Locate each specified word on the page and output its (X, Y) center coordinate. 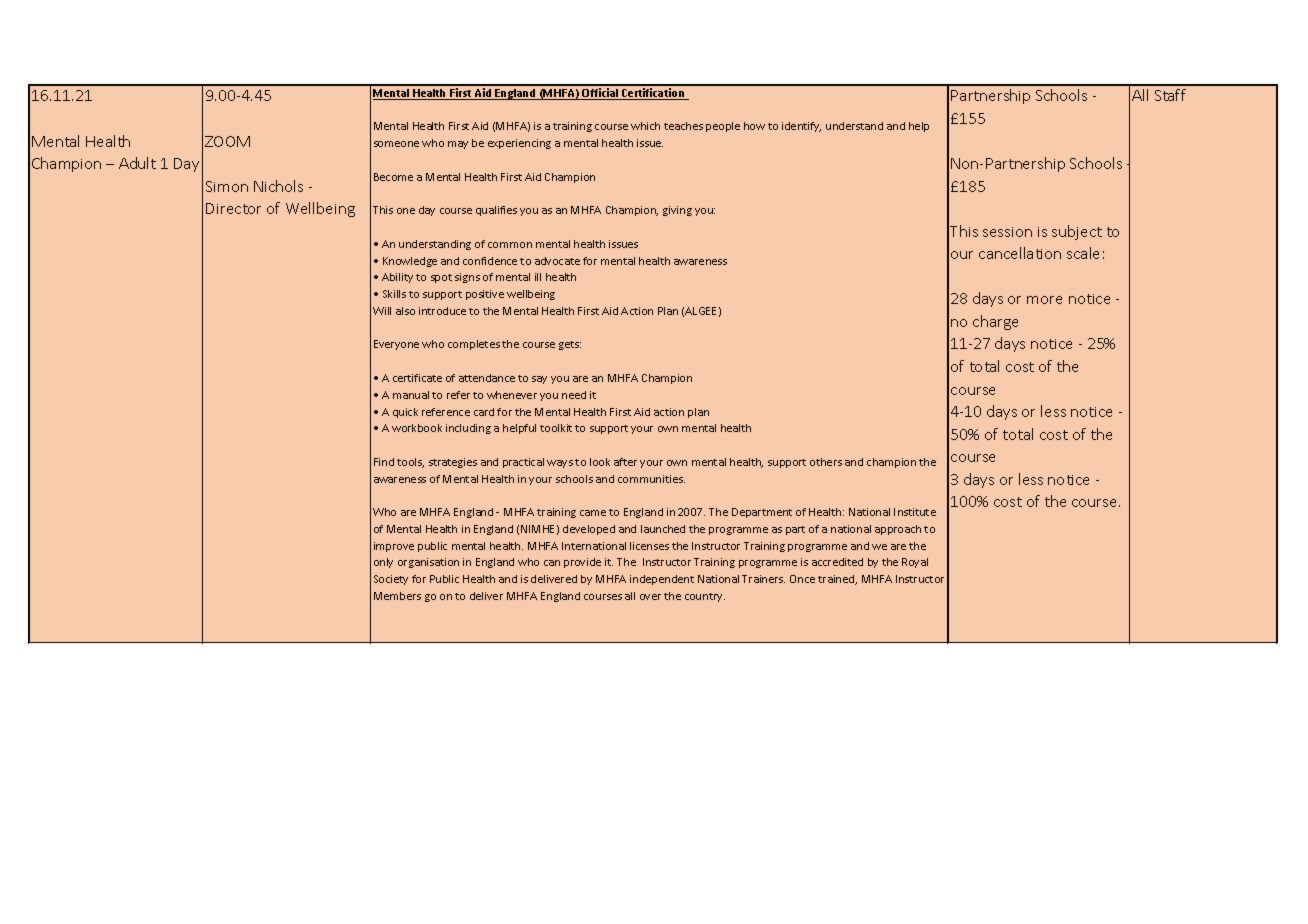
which (645, 126)
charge (995, 322)
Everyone (396, 345)
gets (570, 345)
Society (391, 580)
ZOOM (227, 141)
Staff (1170, 95)
